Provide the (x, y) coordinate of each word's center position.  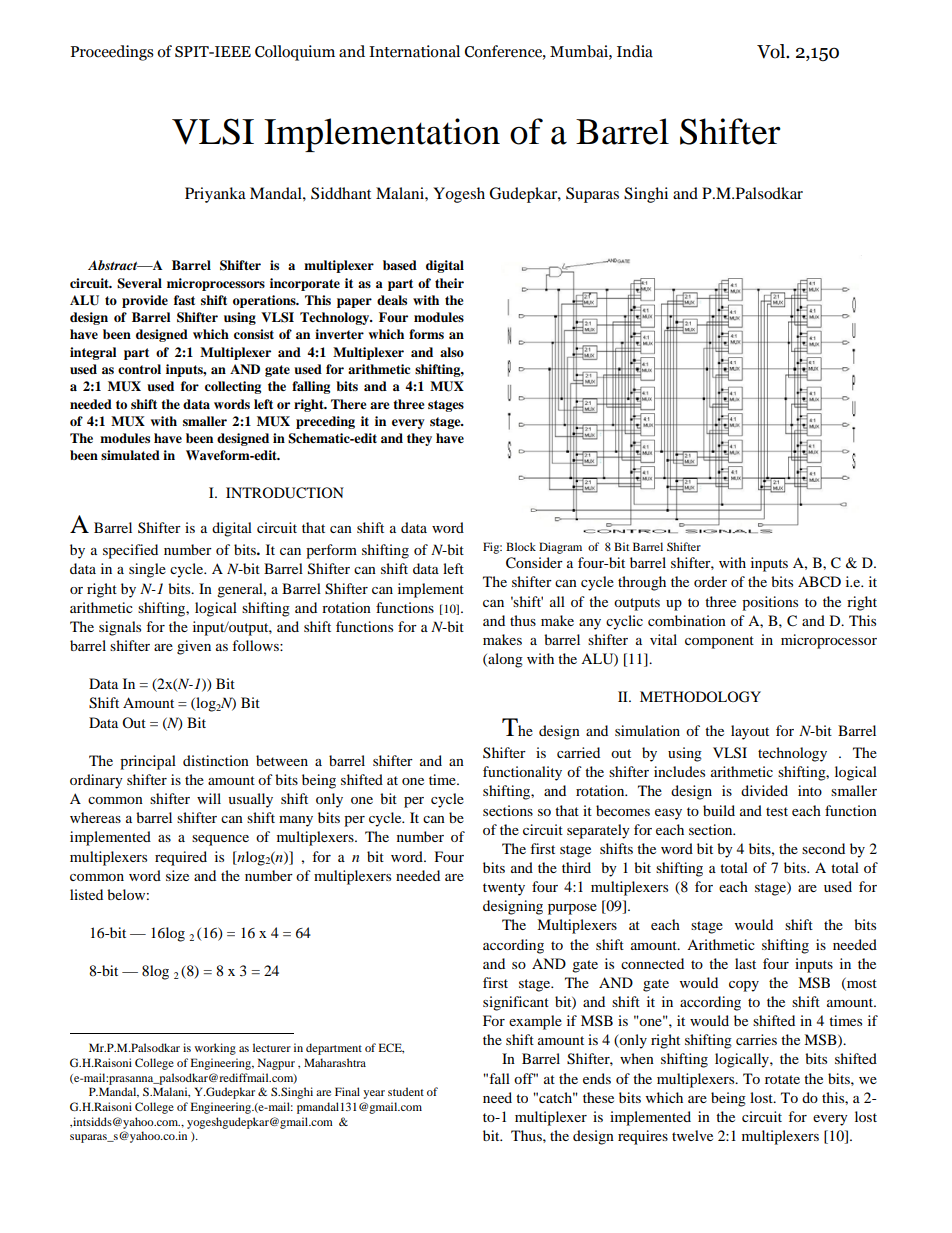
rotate (782, 1079)
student (406, 1091)
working (215, 1049)
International (414, 51)
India (635, 51)
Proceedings (112, 53)
